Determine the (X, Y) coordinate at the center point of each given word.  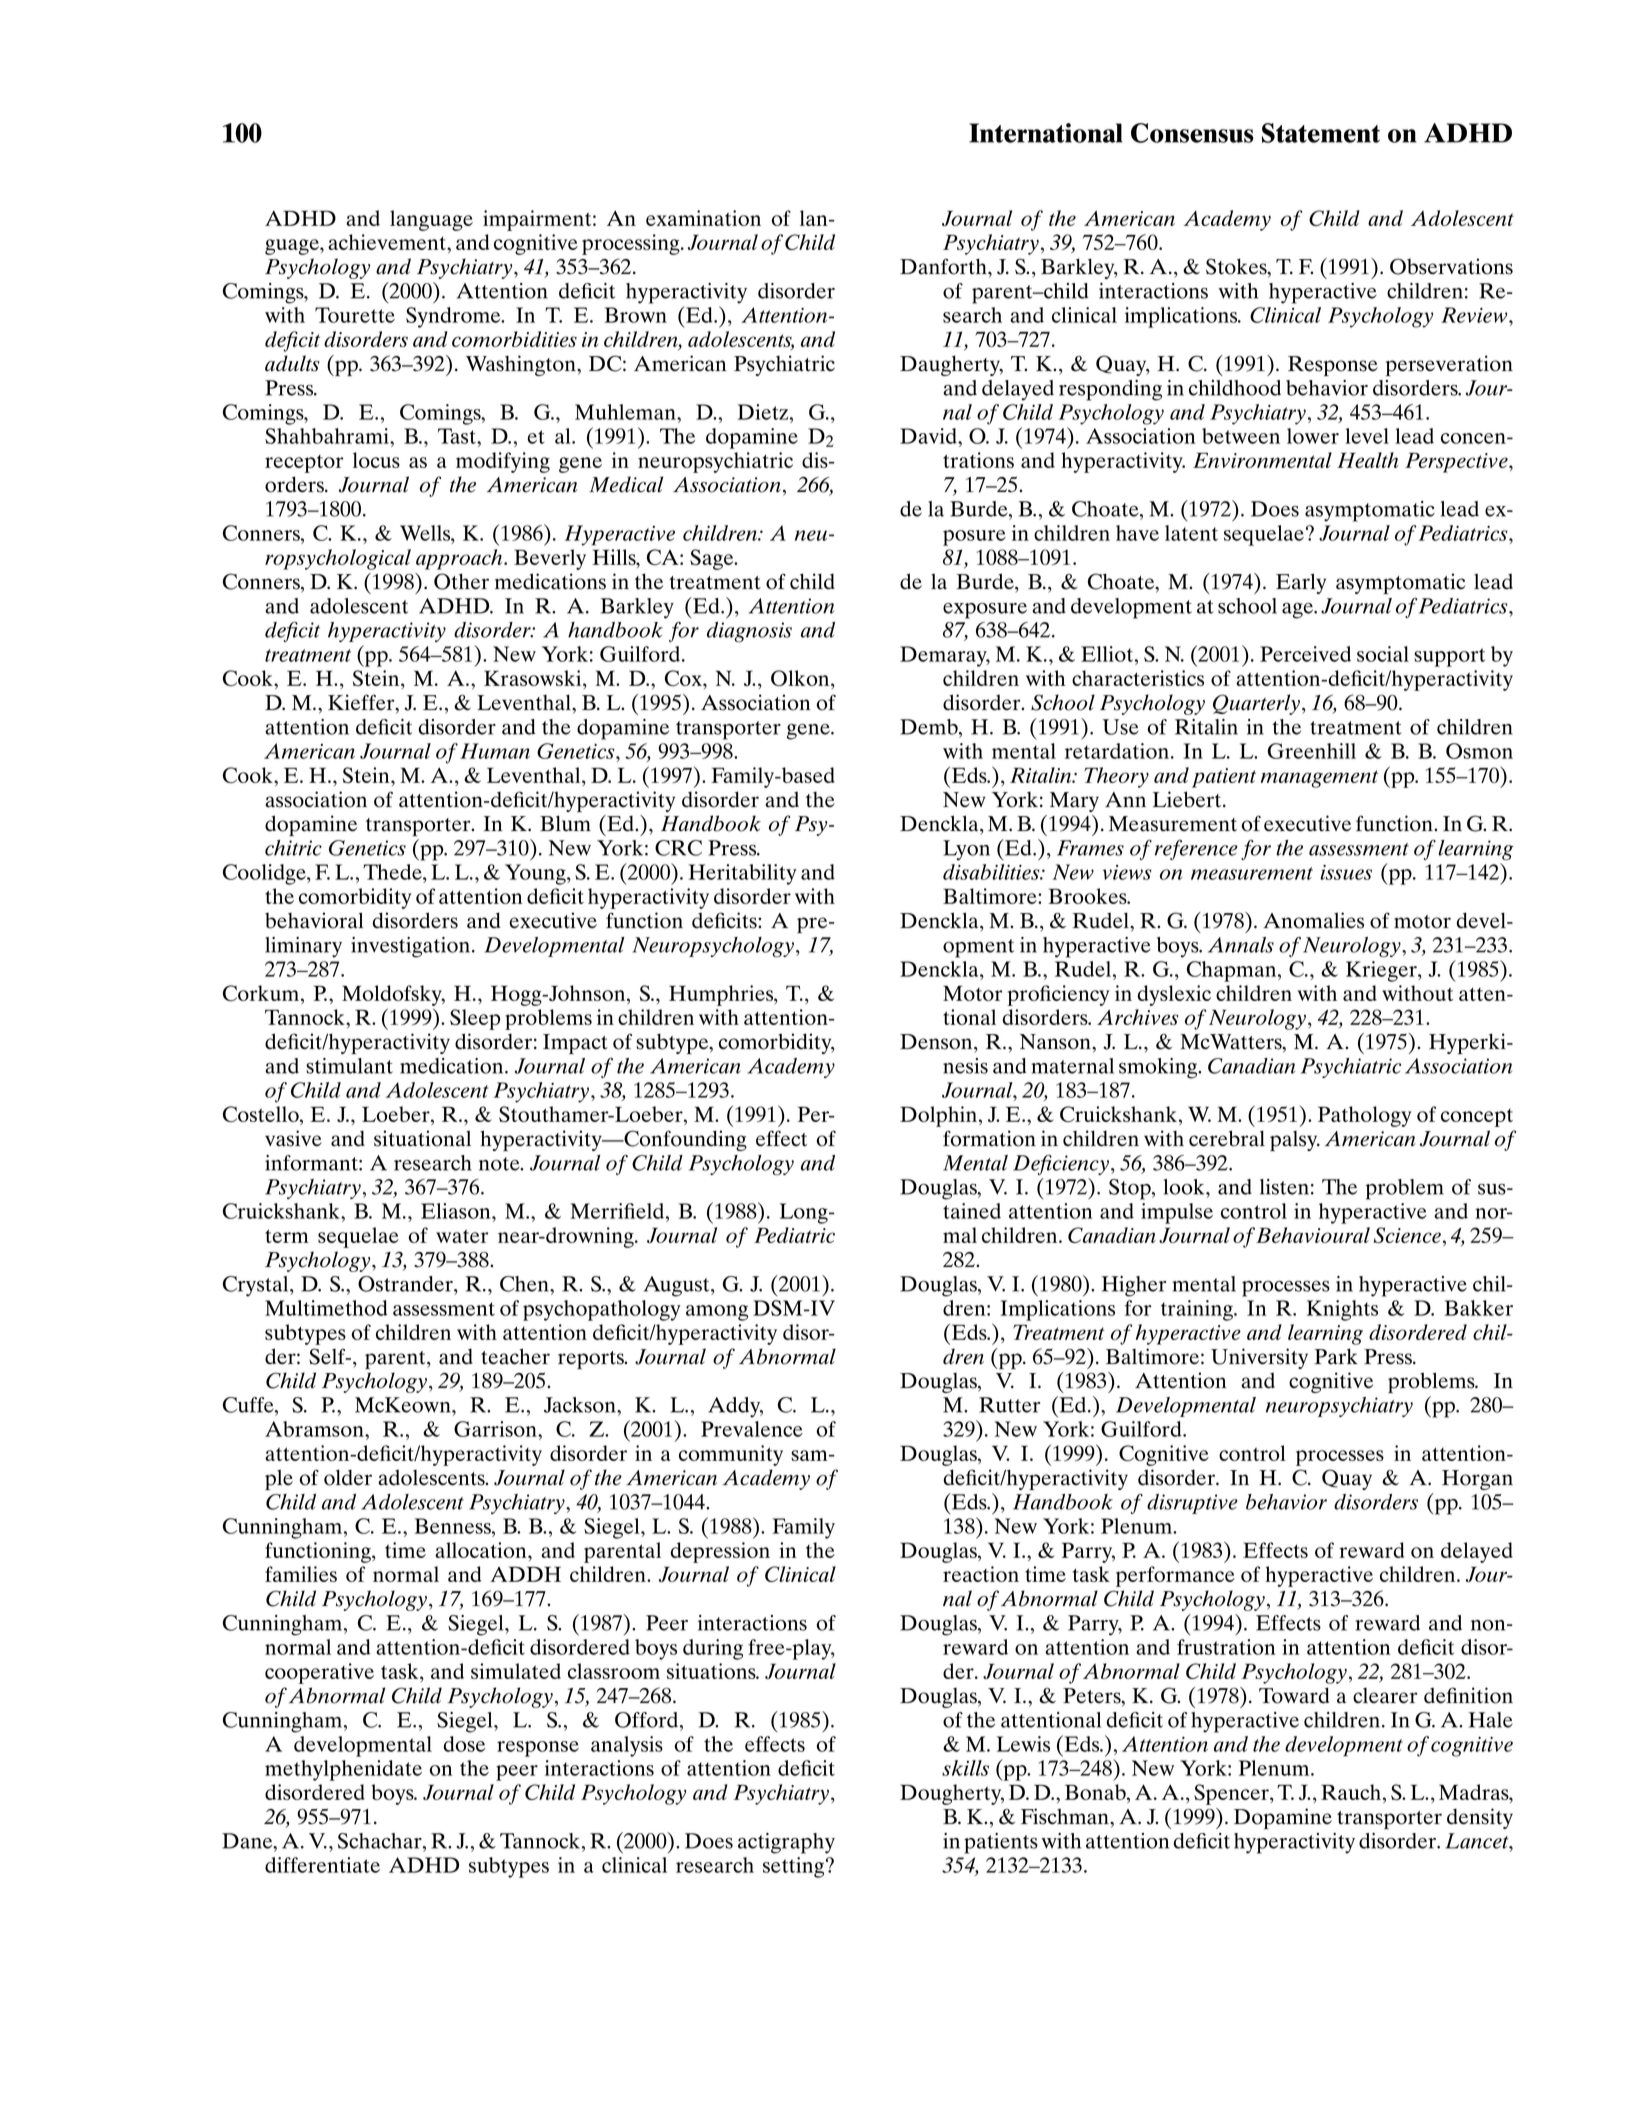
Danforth (944, 266)
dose (464, 1744)
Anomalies (1313, 920)
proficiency (1058, 995)
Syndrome (454, 317)
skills (965, 1768)
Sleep (475, 1019)
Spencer (1232, 1794)
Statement (1321, 133)
